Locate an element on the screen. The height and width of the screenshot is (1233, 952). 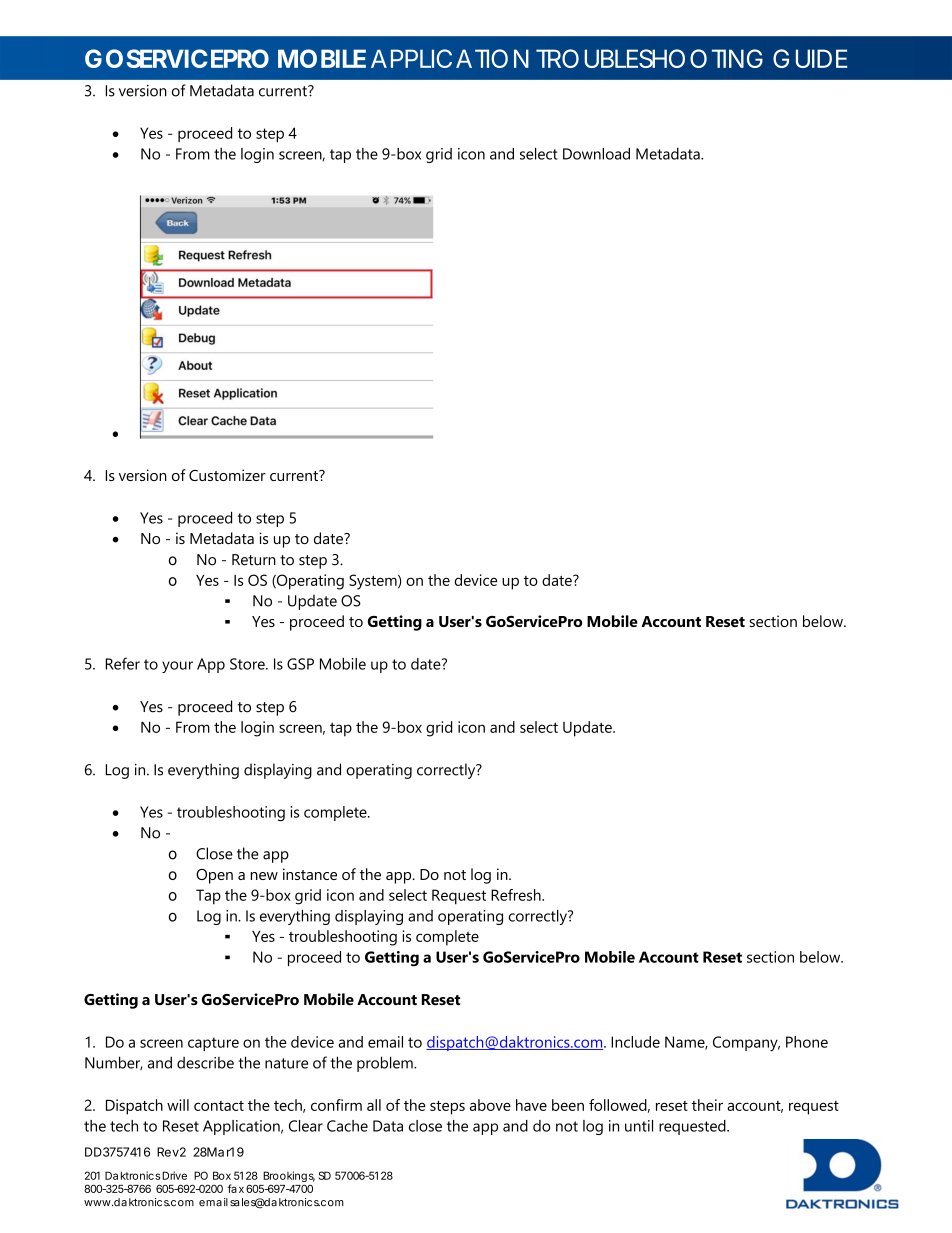
GUIDE is located at coordinates (810, 58).
